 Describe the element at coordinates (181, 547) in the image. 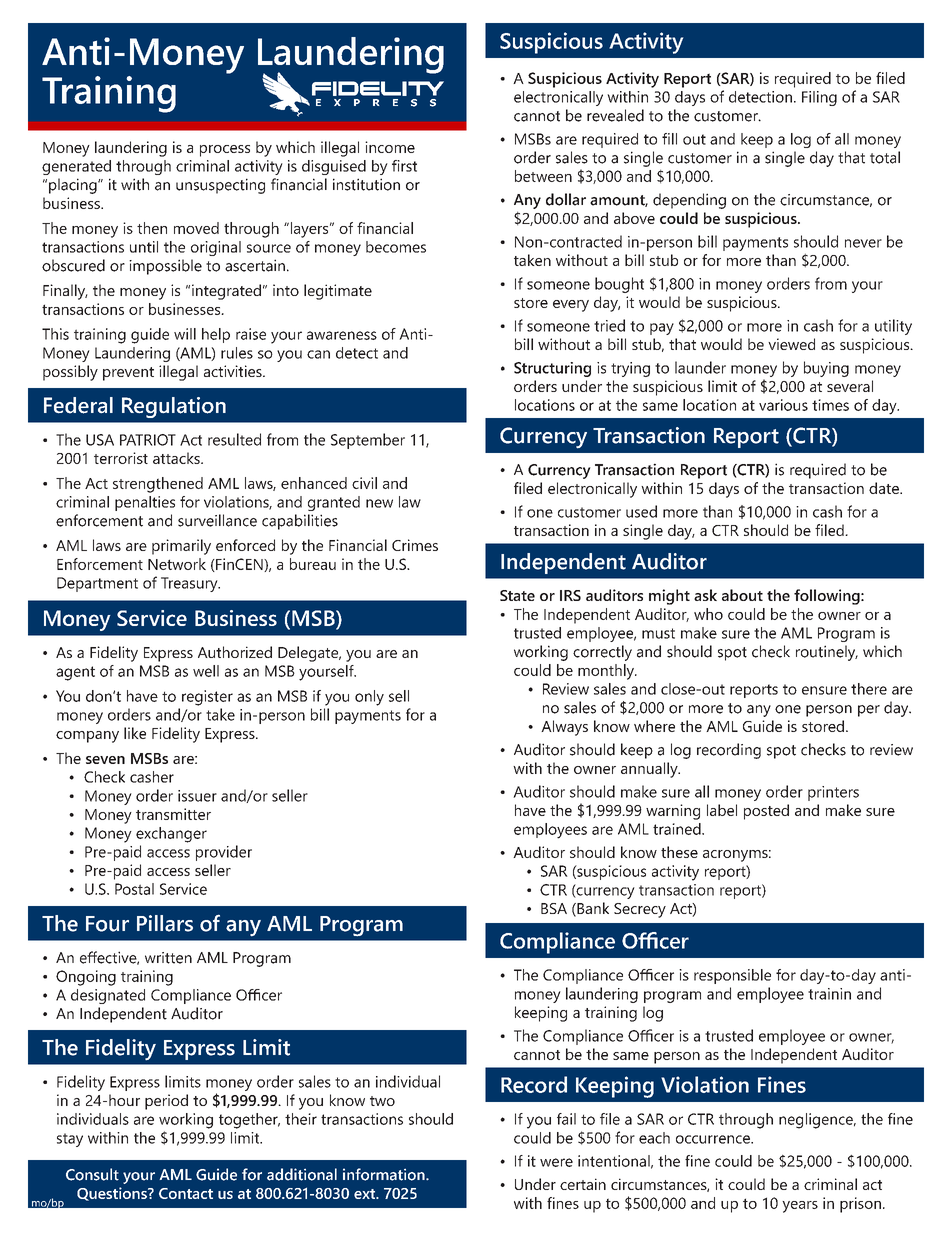

I see `primarily` at that location.
